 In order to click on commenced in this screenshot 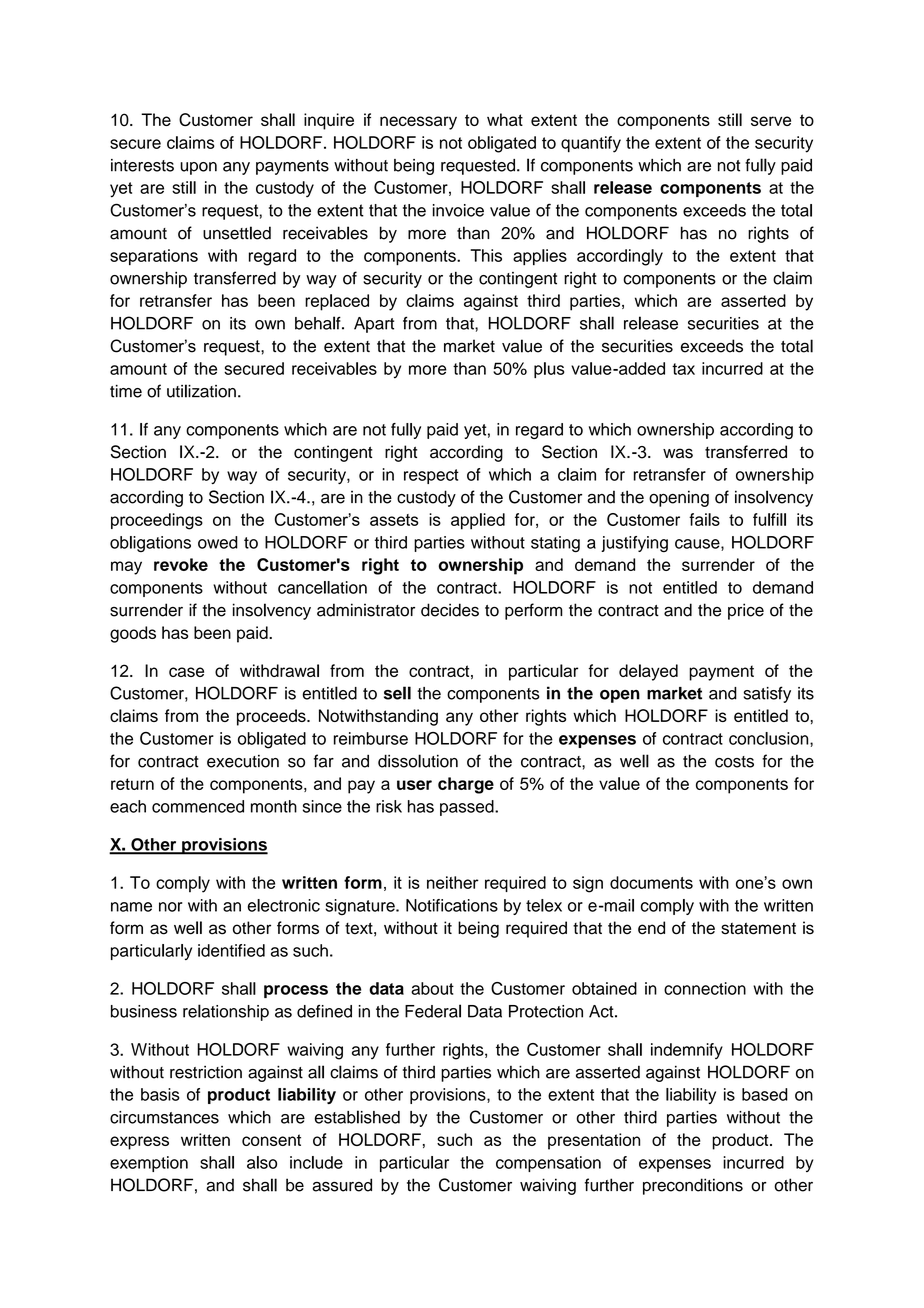, I will do `click(198, 806)`.
